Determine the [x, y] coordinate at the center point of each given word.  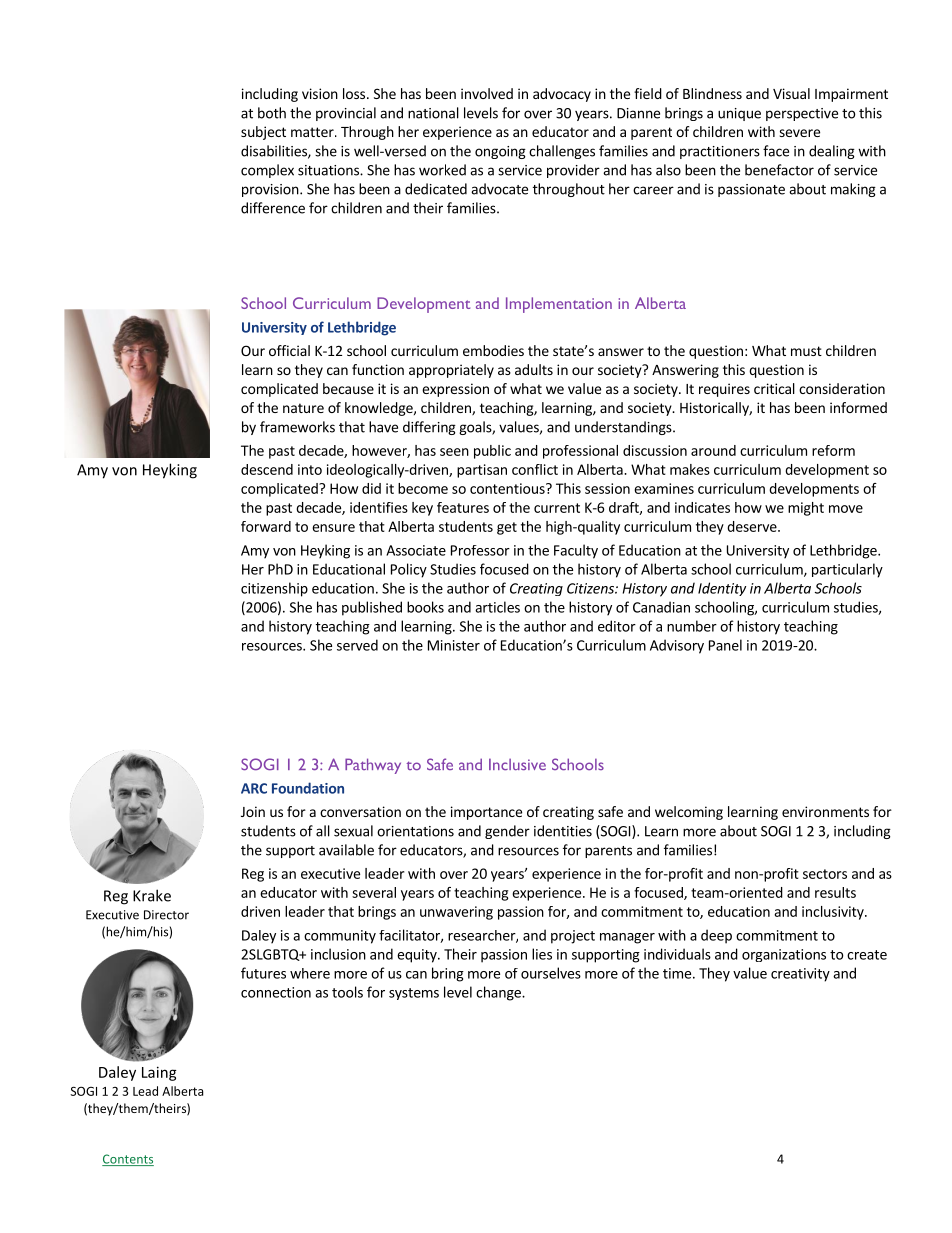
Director [166, 915]
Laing [159, 1073]
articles [497, 607]
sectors [825, 874]
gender [507, 832]
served [357, 645]
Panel [725, 645]
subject [263, 133]
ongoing [500, 152]
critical [774, 388]
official [289, 350]
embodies [493, 350]
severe [799, 133]
